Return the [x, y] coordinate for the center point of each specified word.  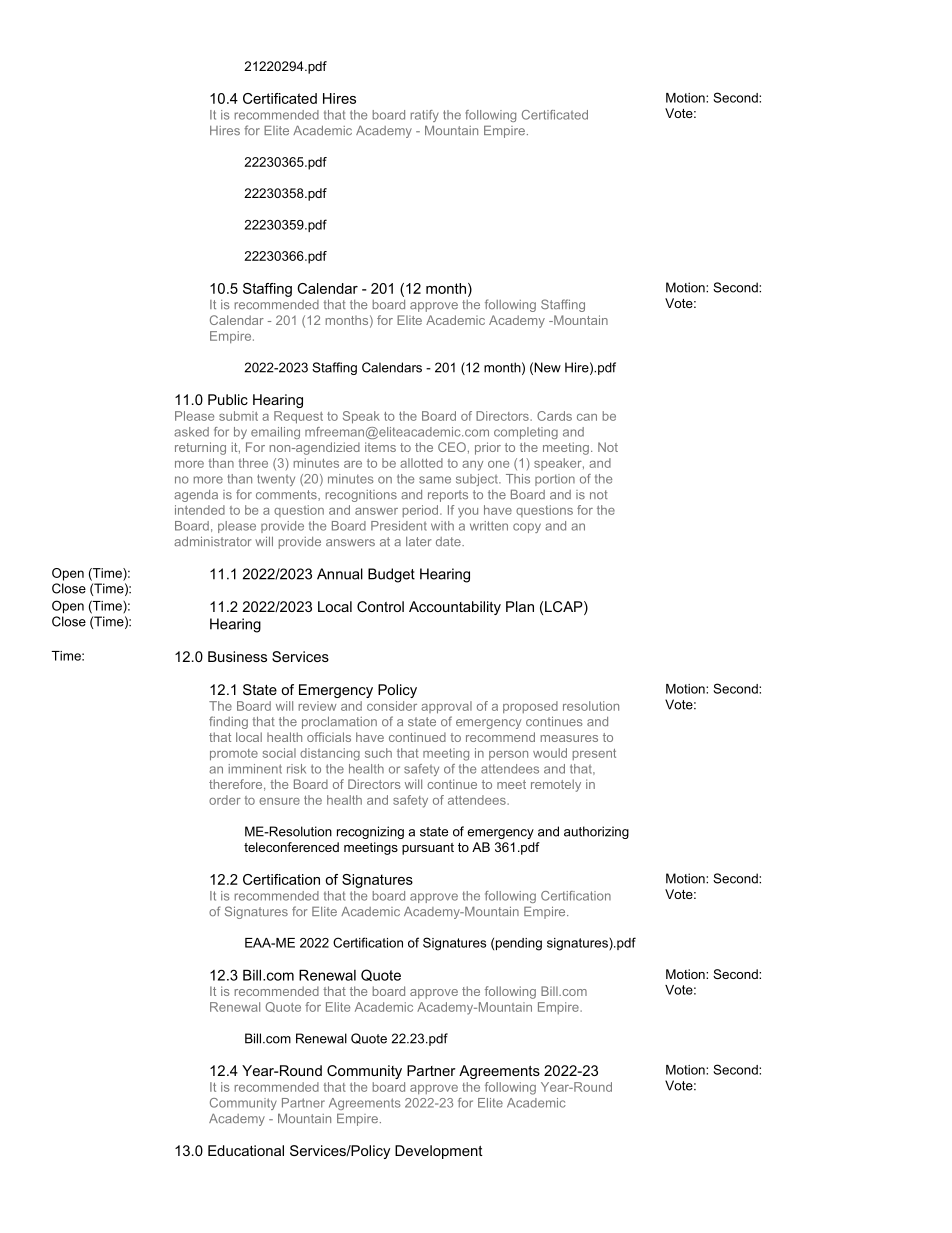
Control [380, 606]
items [380, 447]
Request [298, 417]
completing [526, 433]
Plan [520, 606]
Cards [554, 416]
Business [237, 656]
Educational [246, 1150]
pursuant [428, 849]
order [225, 800]
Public [228, 399]
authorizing [596, 832]
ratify [425, 116]
